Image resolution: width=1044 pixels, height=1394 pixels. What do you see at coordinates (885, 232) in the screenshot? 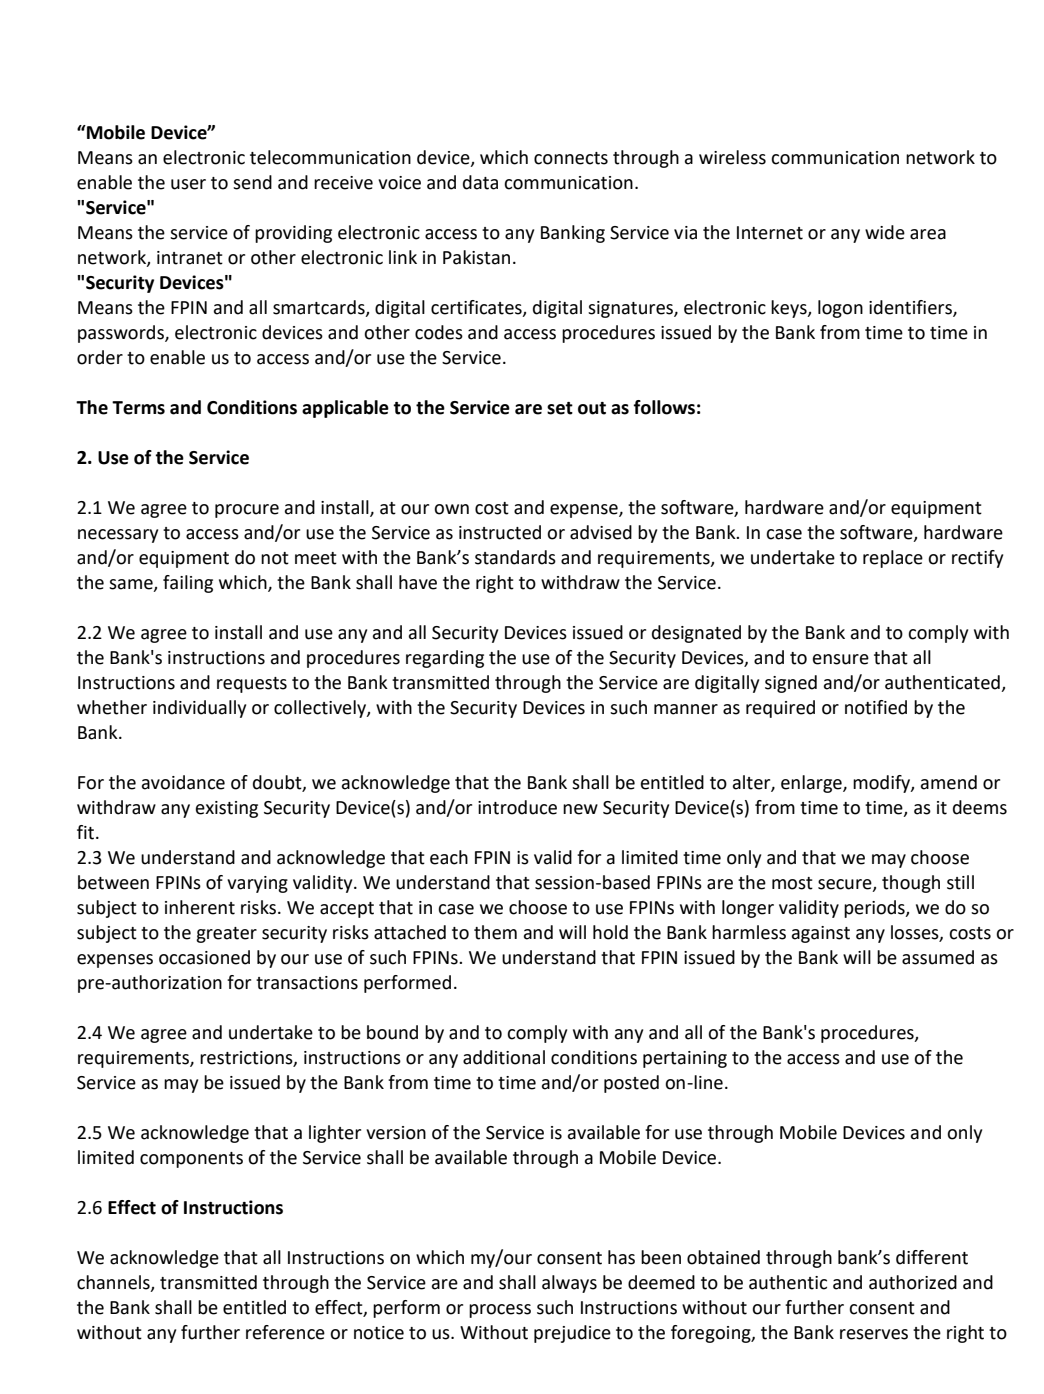
I see `wide` at bounding box center [885, 232].
